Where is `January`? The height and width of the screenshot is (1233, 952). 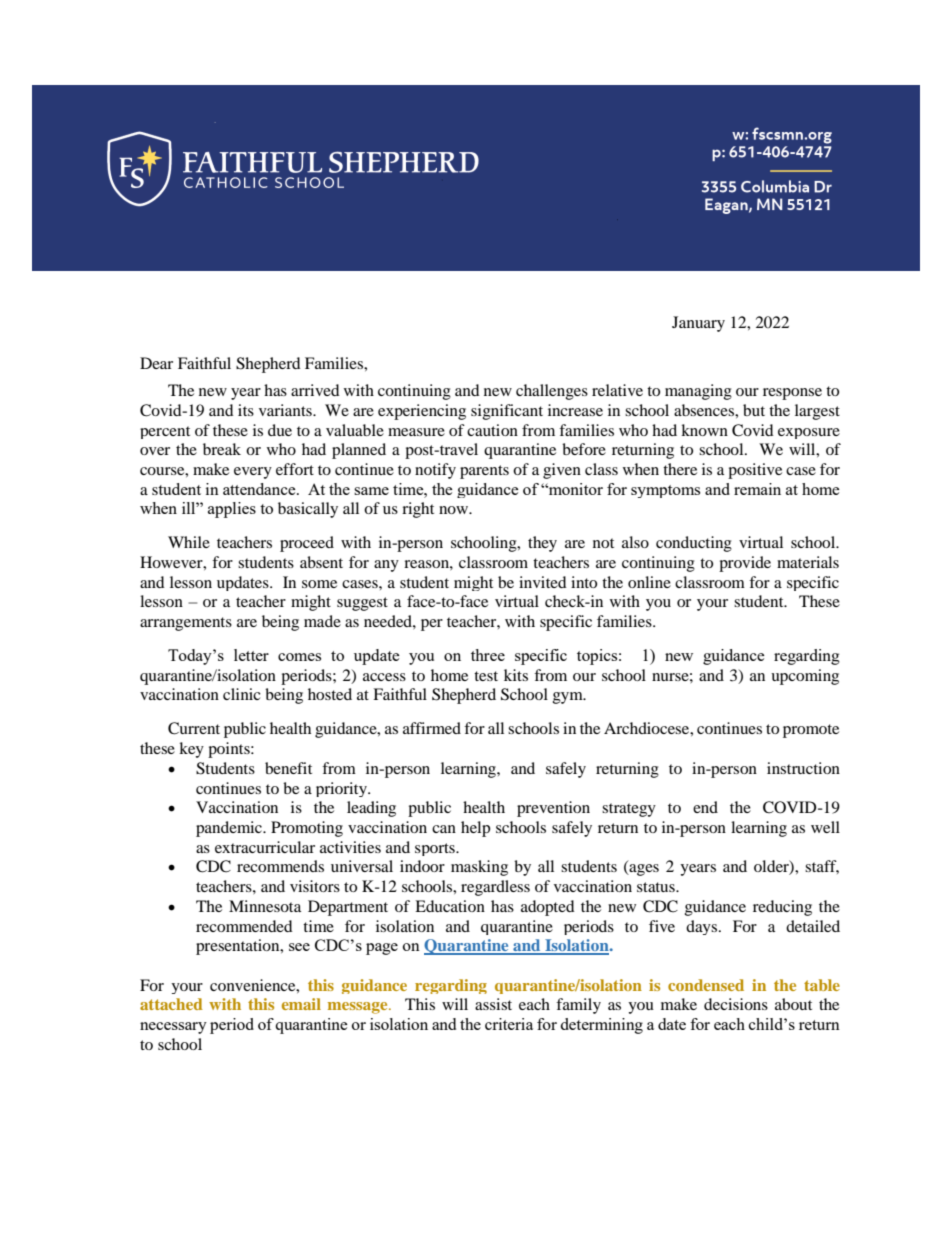
January is located at coordinates (698, 324).
